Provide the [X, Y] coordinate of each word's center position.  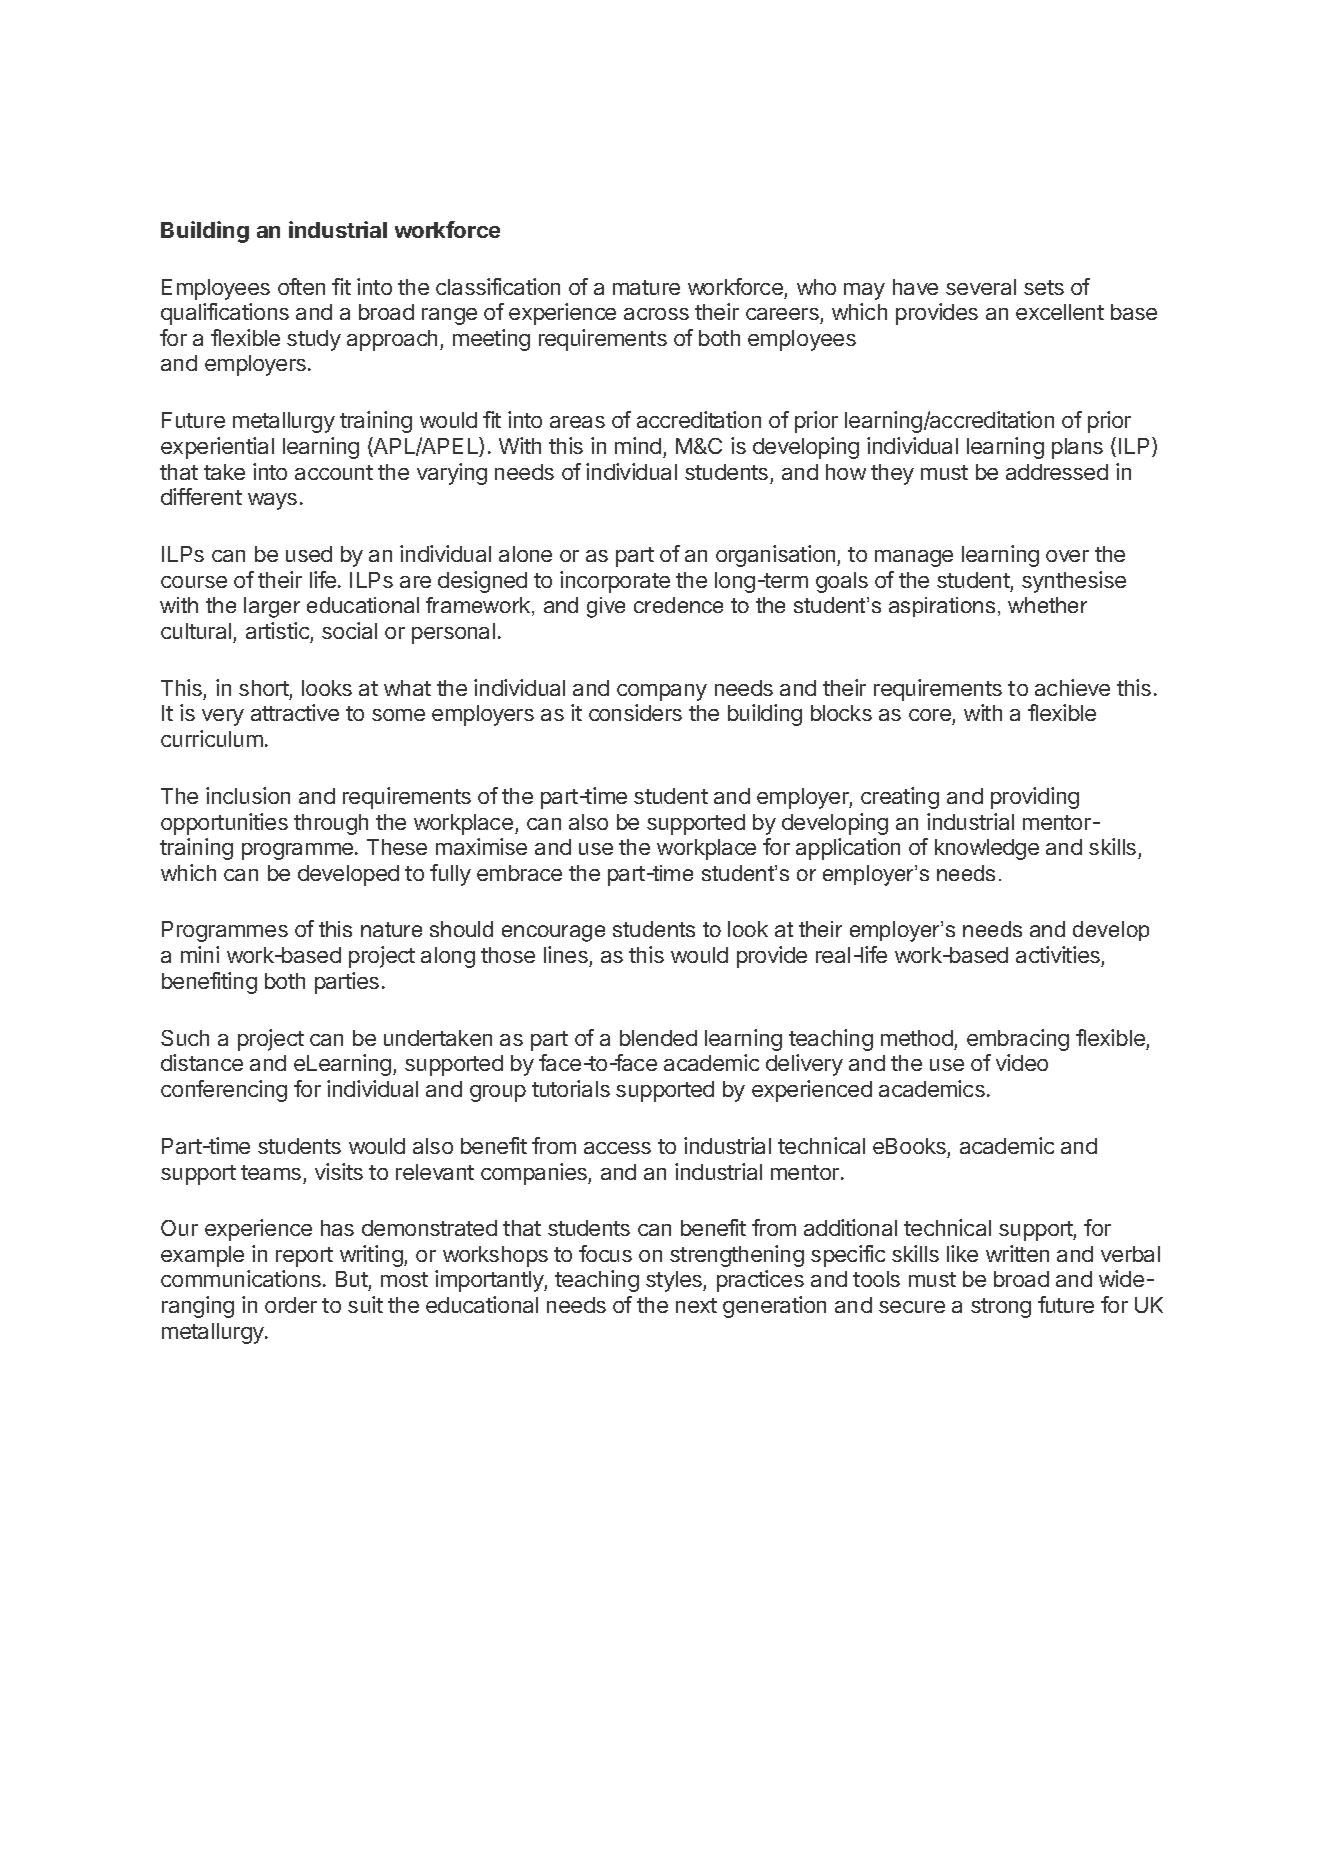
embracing [1018, 1040]
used [309, 554]
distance [202, 1062]
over [1067, 556]
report [304, 1257]
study [314, 340]
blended [658, 1038]
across [656, 314]
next [696, 1305]
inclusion [248, 795]
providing [1035, 798]
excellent [1060, 312]
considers [635, 712]
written [1017, 1253]
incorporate [615, 582]
